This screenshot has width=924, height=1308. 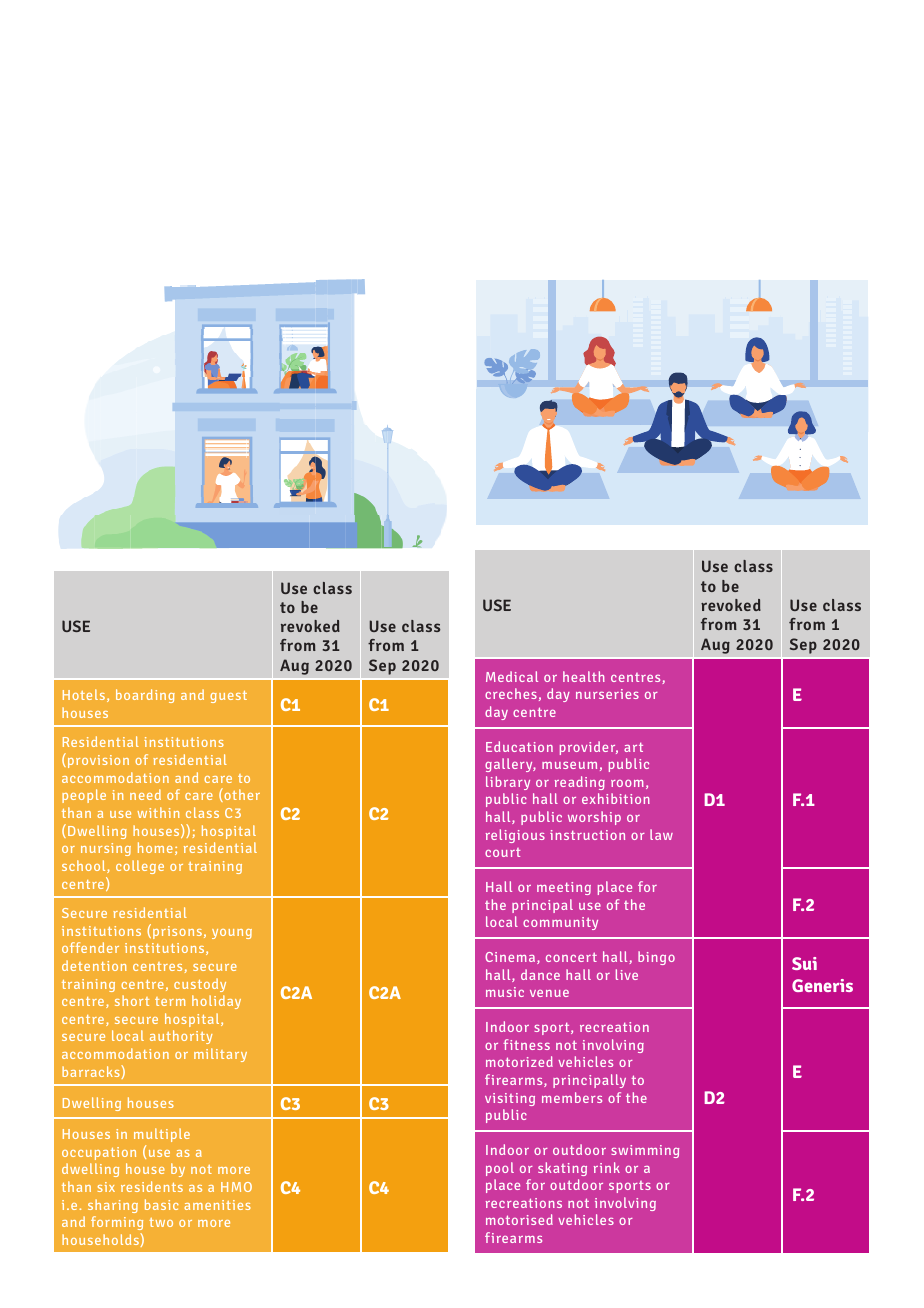 What do you see at coordinates (162, 1135) in the screenshot?
I see `multiple` at bounding box center [162, 1135].
